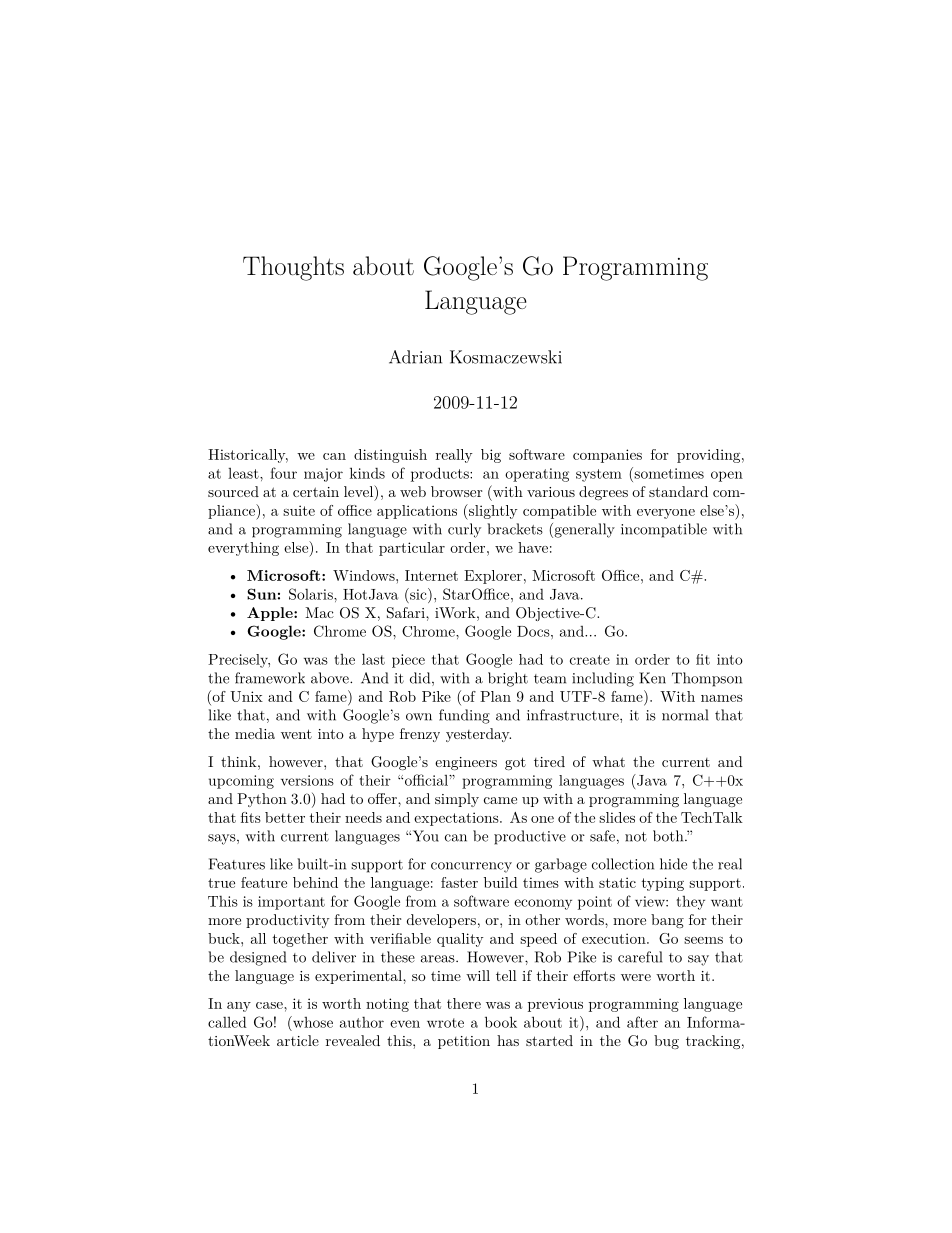  Describe the element at coordinates (293, 268) in the page. I see `Thoughts` at that location.
